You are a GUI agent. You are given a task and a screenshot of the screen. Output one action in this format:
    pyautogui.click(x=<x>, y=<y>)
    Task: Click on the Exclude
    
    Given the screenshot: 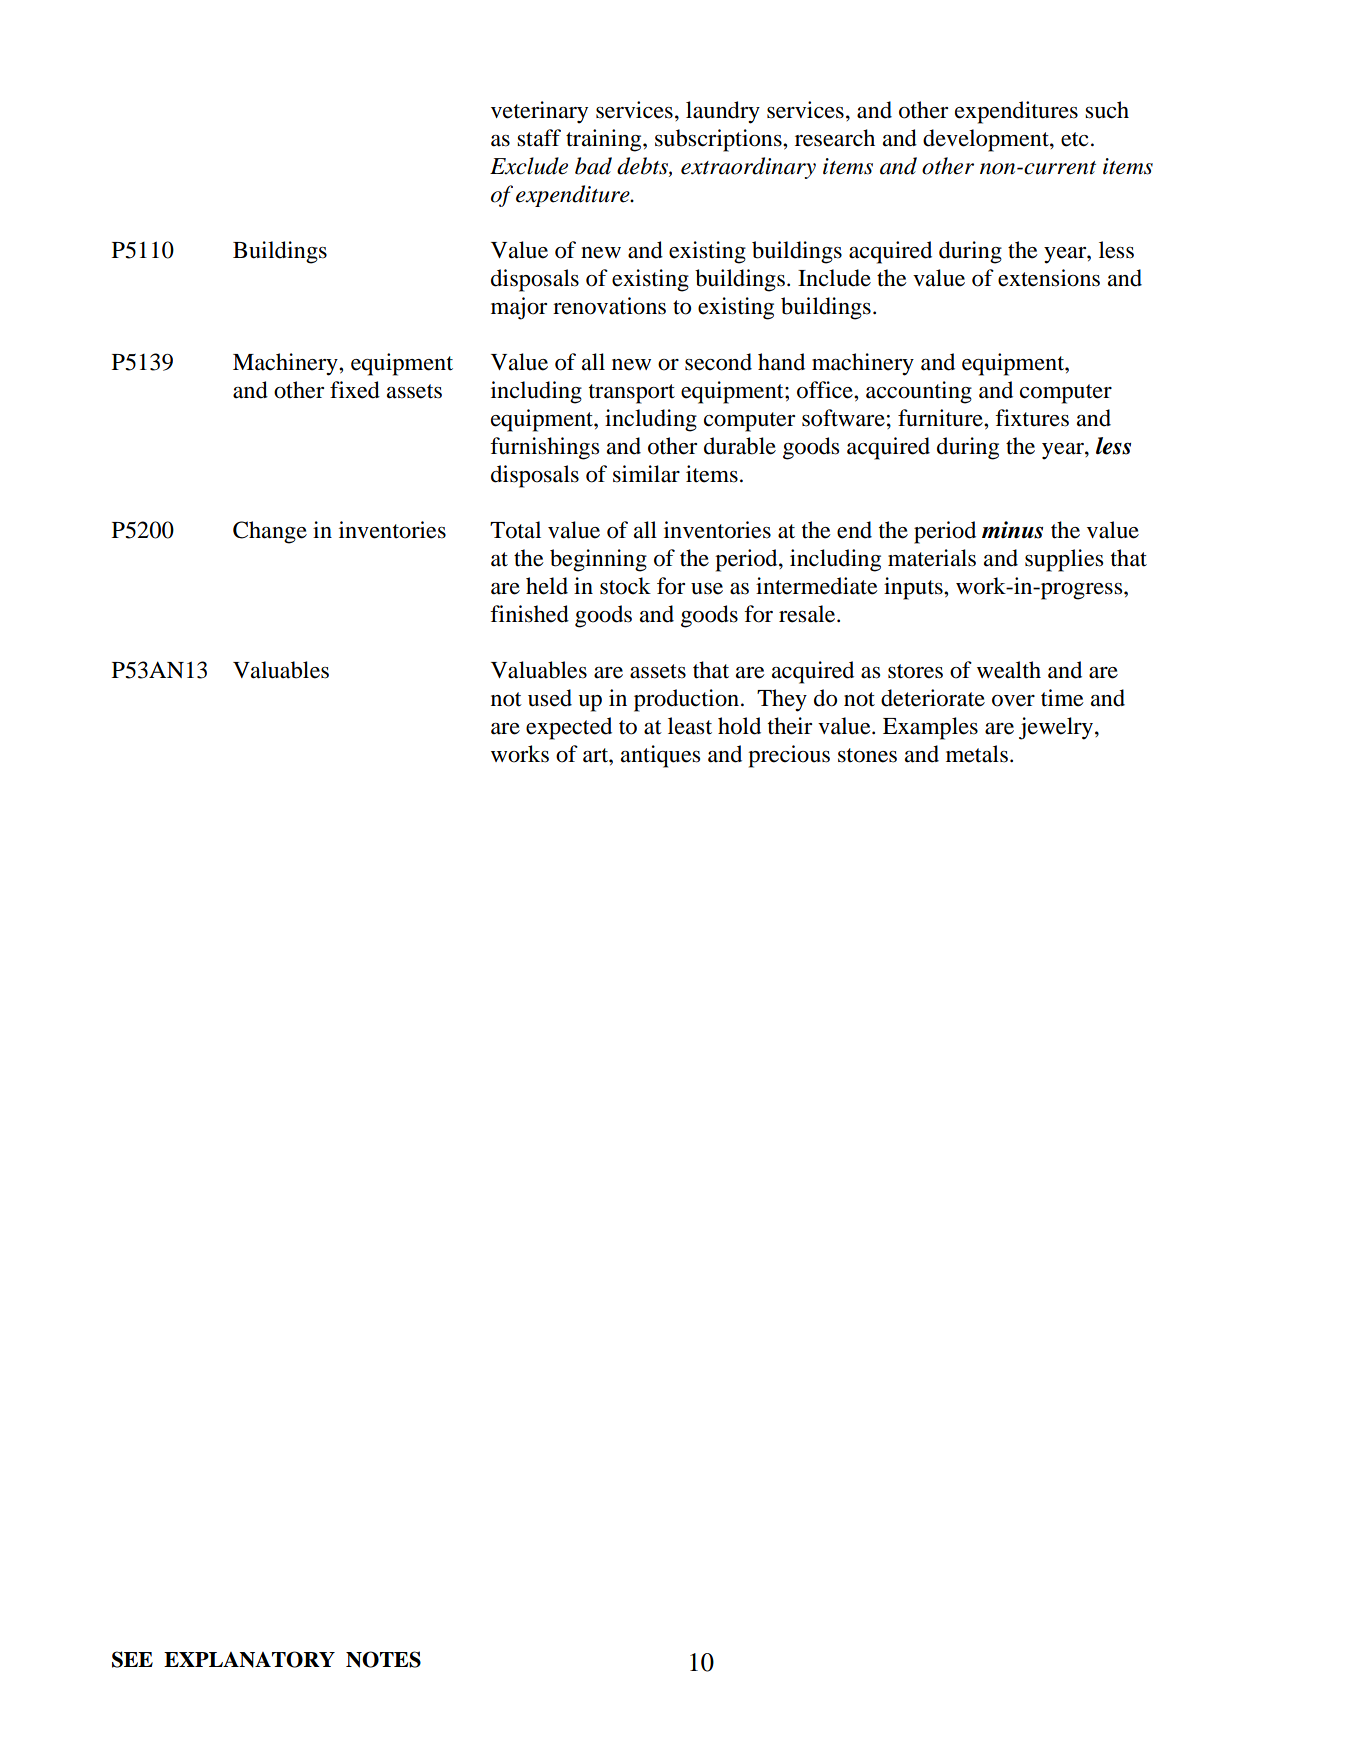 What is the action you would take?
    pyautogui.click(x=529, y=166)
